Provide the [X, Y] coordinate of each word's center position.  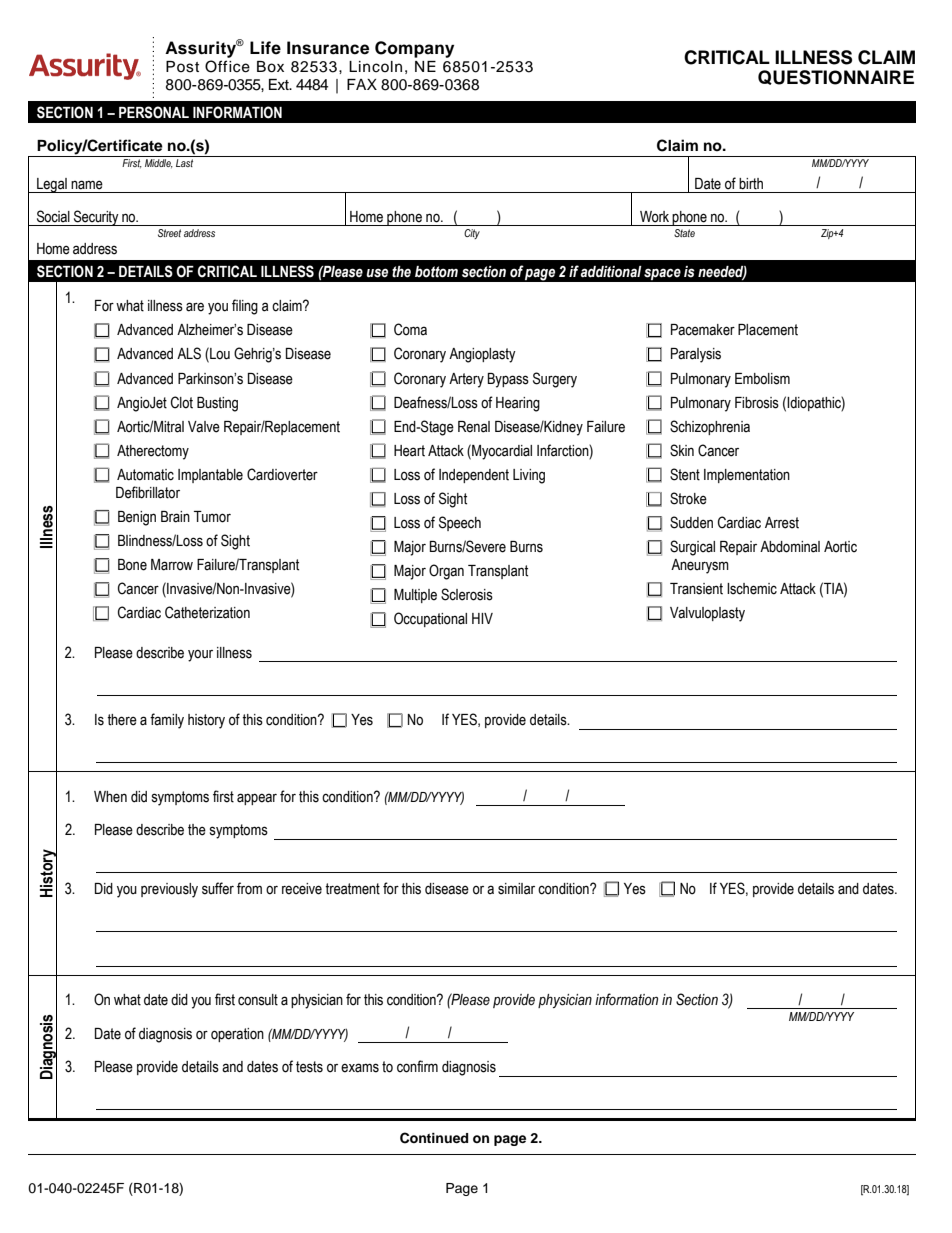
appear [257, 799]
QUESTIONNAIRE [836, 77]
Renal [474, 427]
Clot [182, 402]
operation [237, 1035]
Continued [434, 1138]
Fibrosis [757, 403]
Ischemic [752, 589]
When [110, 797]
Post [182, 67]
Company [414, 49]
